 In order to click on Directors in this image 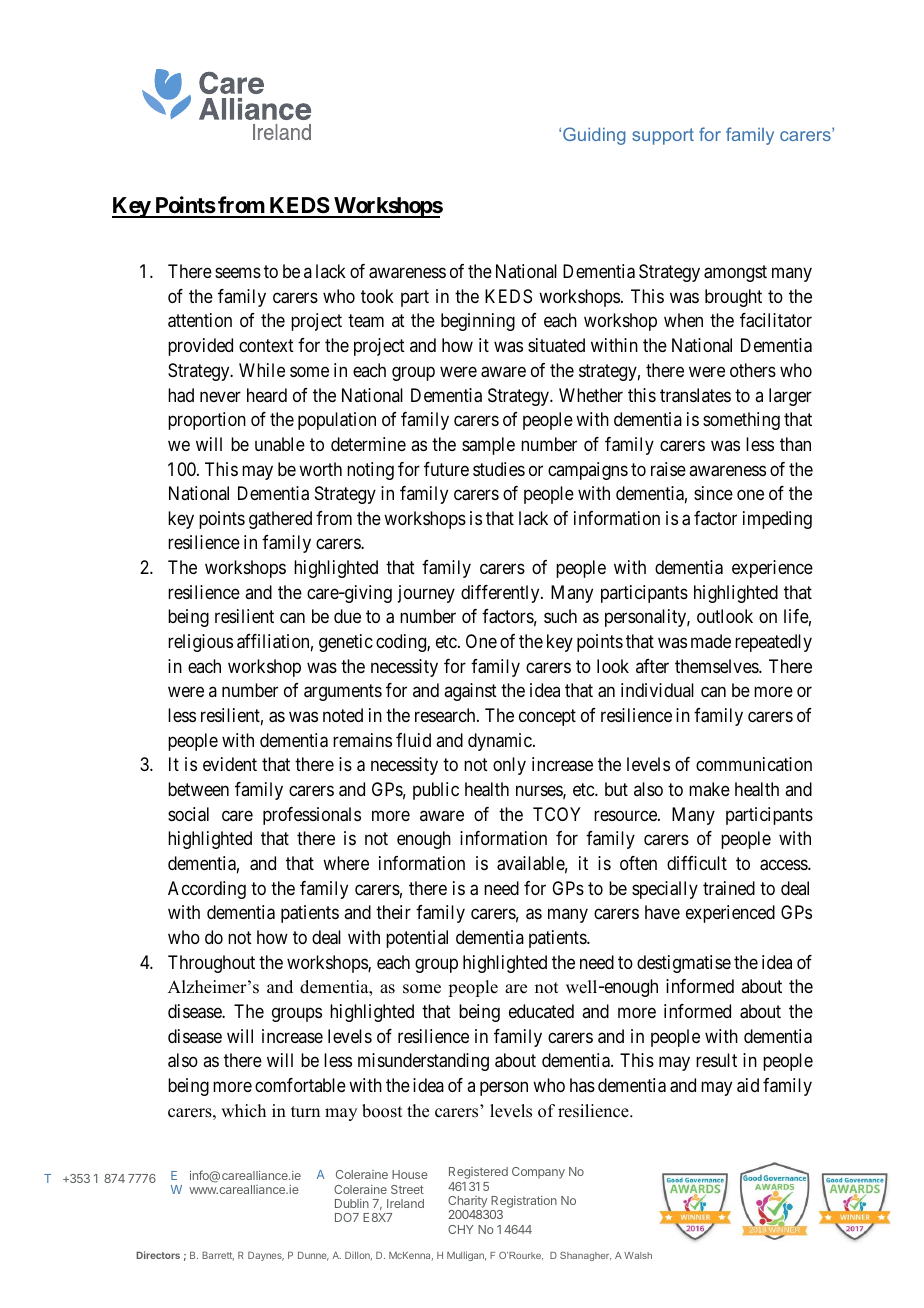, I will do `click(158, 1255)`.
